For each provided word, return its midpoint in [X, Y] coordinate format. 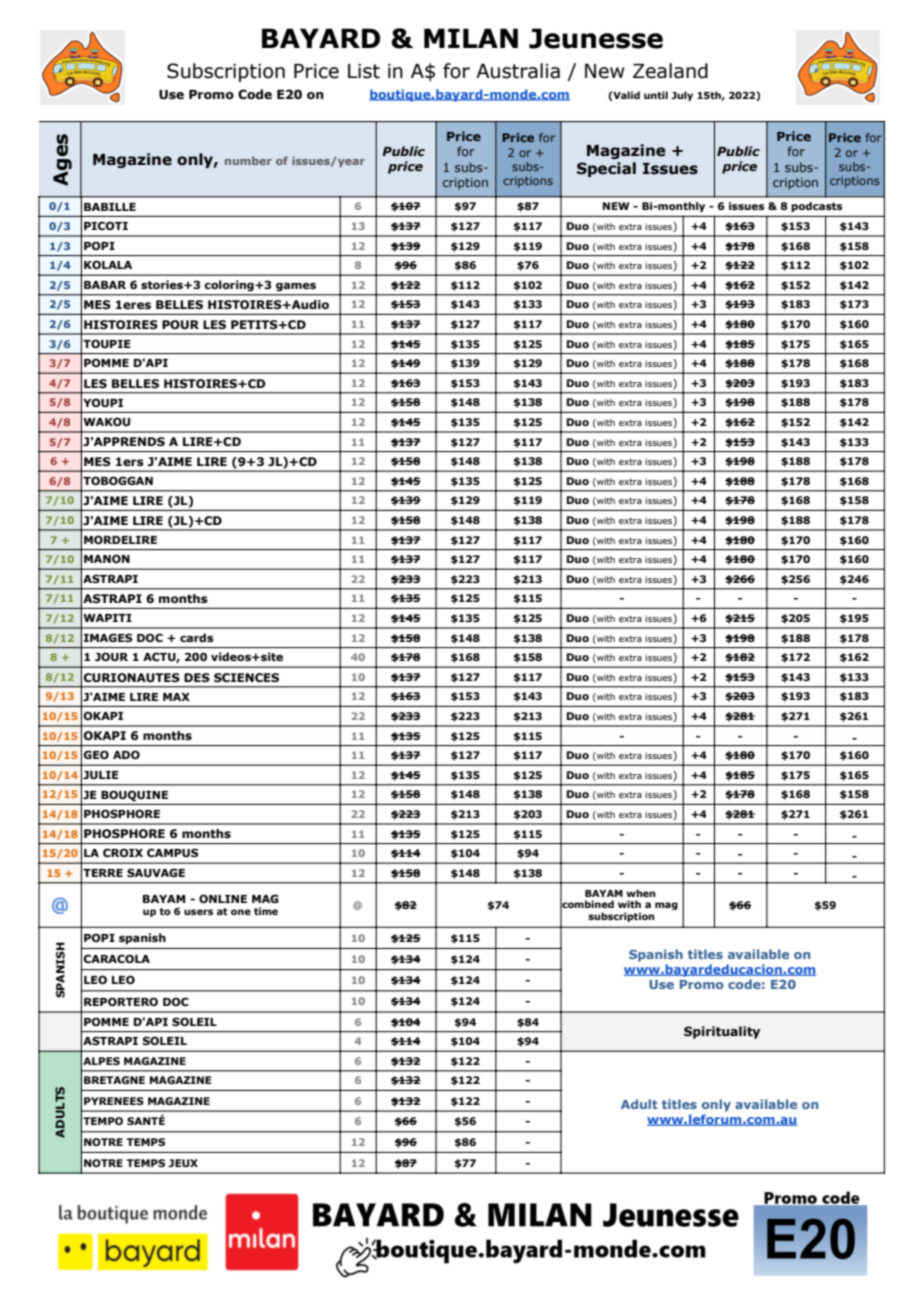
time [266, 911]
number [248, 160]
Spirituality [722, 1032]
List [364, 71]
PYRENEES [114, 1101]
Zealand [670, 71]
